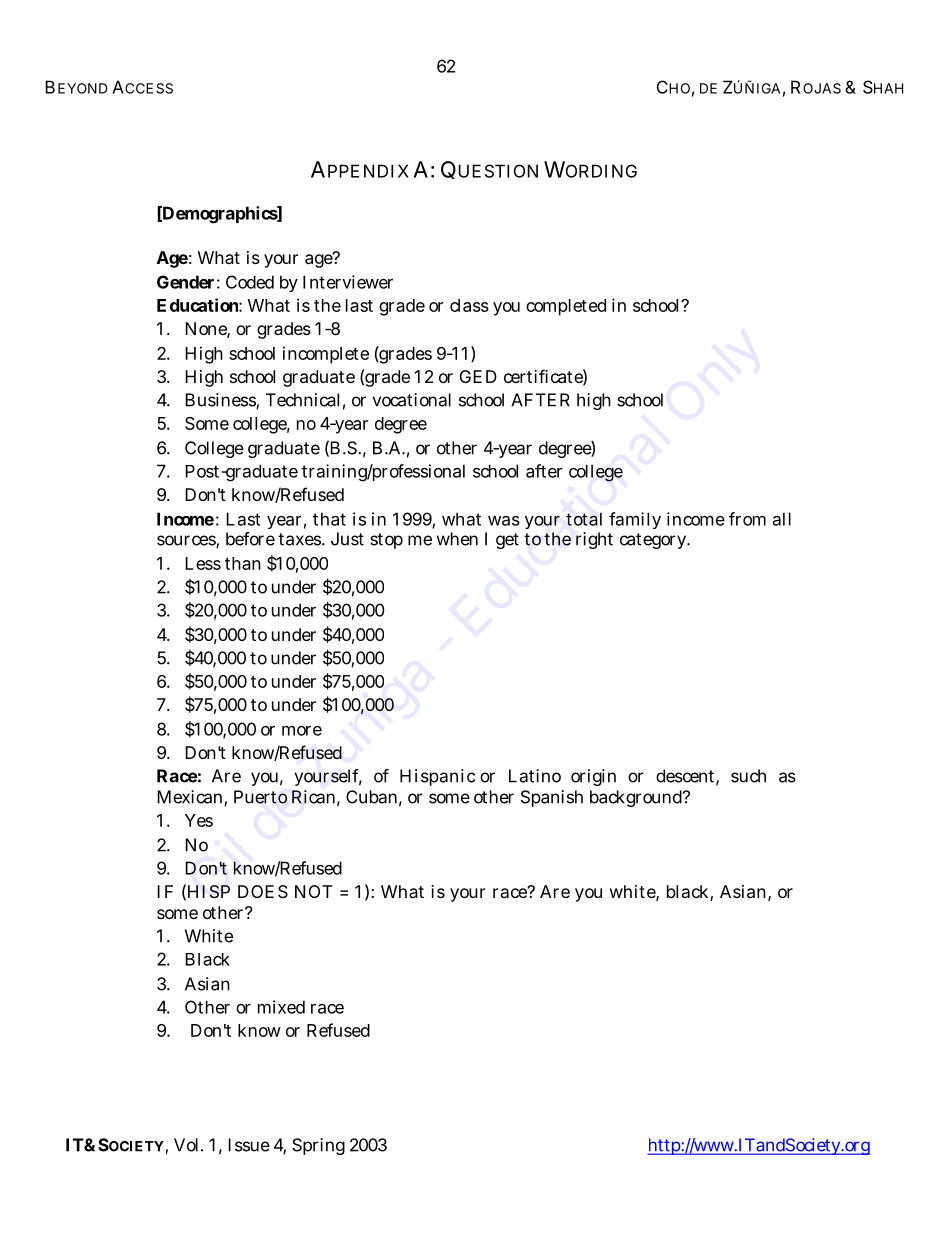  I want to click on was, so click(504, 521).
